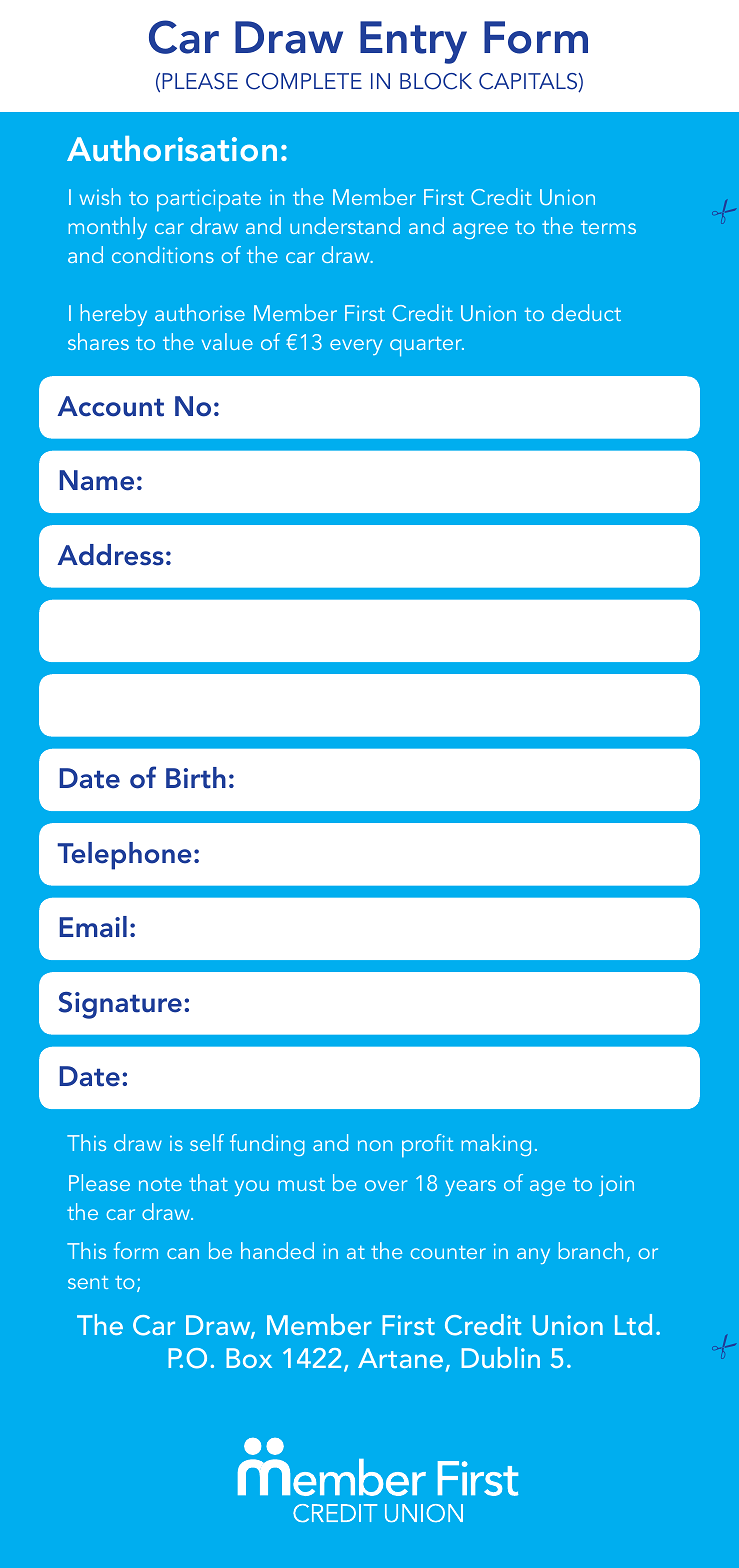 Image resolution: width=739 pixels, height=1568 pixels. Describe the element at coordinates (608, 227) in the document. I see `terms` at that location.
